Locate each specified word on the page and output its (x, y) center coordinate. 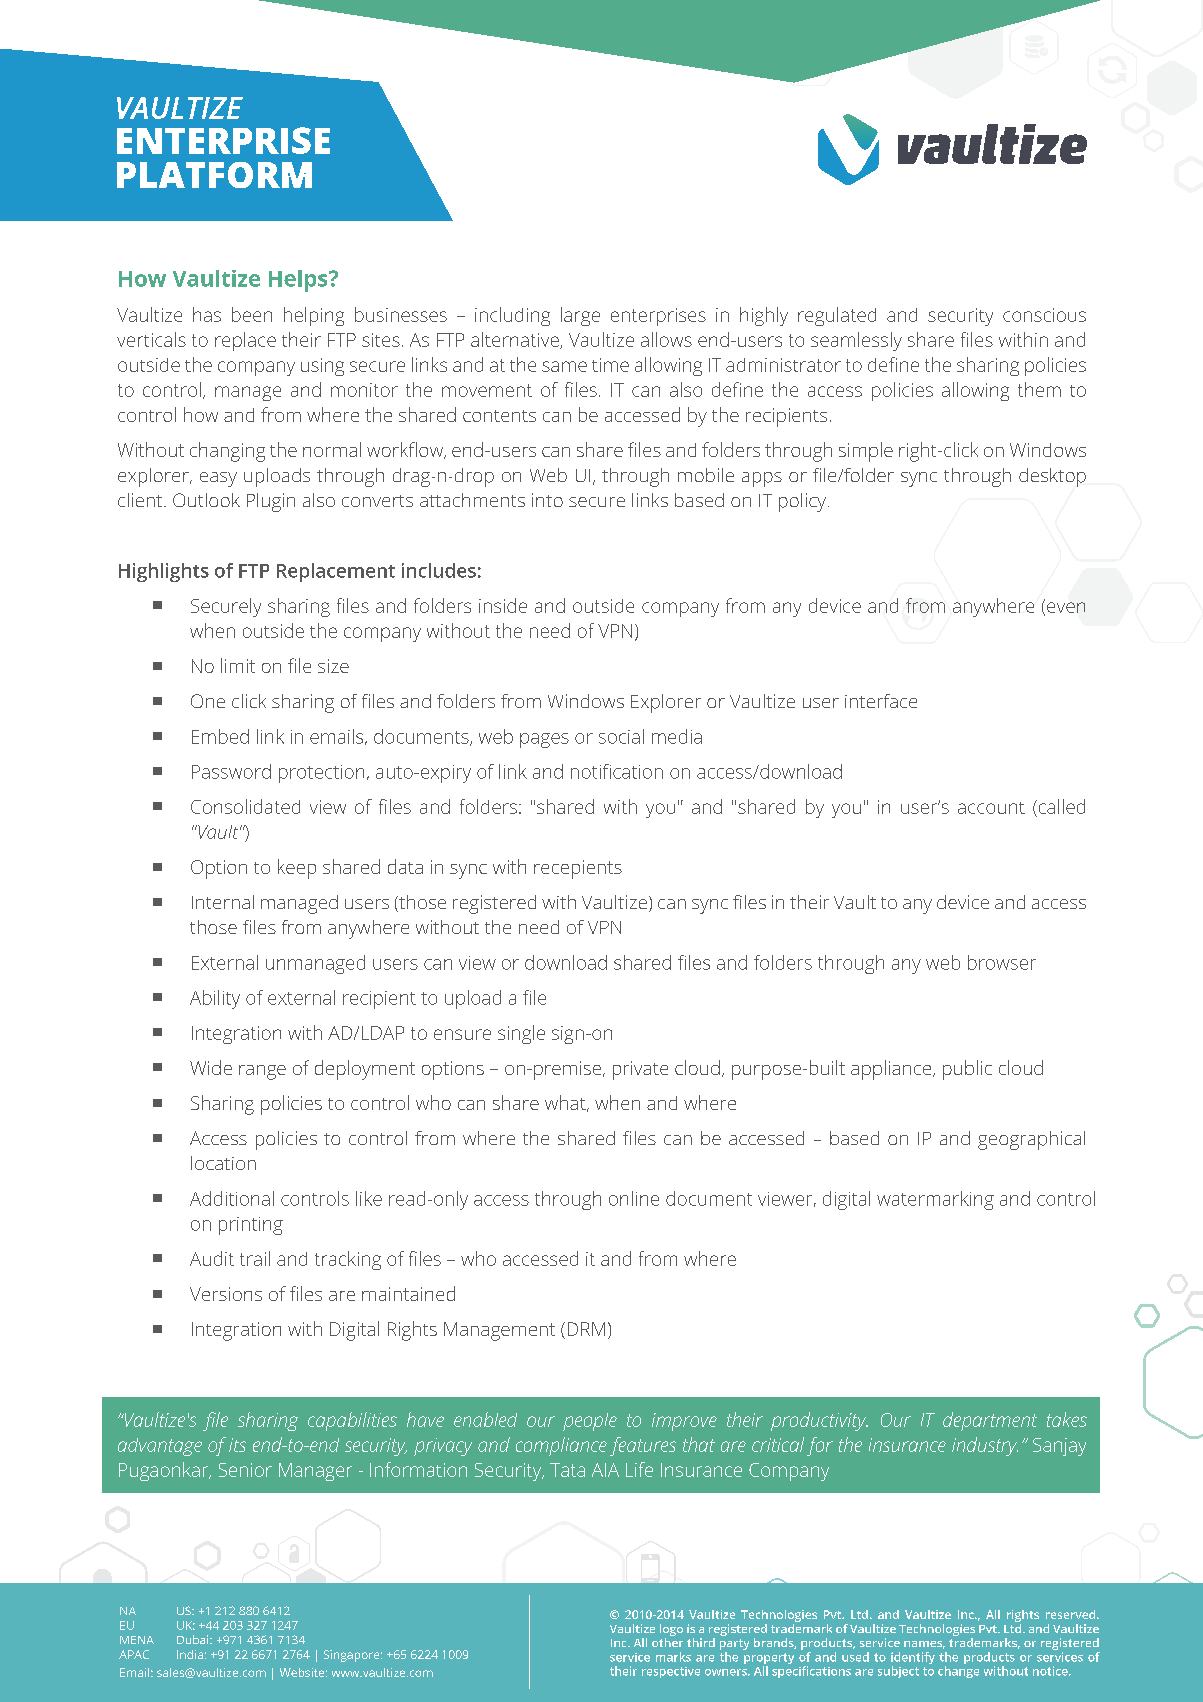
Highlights (164, 572)
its (237, 1445)
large (580, 316)
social (621, 736)
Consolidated (245, 806)
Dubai (194, 1639)
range (262, 1072)
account (991, 808)
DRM (586, 1329)
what (566, 1103)
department (990, 1421)
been (252, 314)
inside (503, 605)
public (967, 1070)
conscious (1044, 315)
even (1066, 607)
